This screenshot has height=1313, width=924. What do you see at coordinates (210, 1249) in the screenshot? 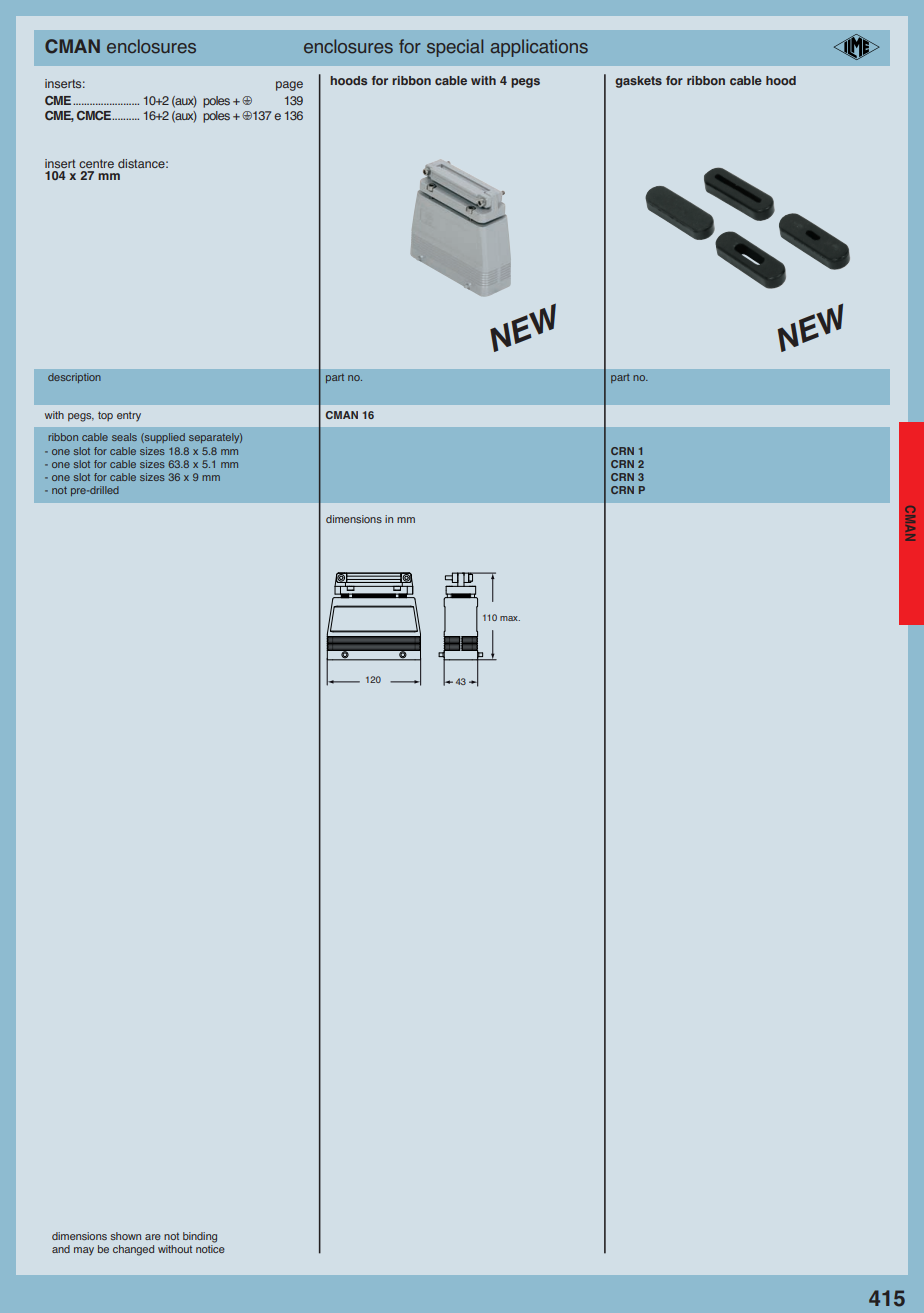
I see `notice` at bounding box center [210, 1249].
